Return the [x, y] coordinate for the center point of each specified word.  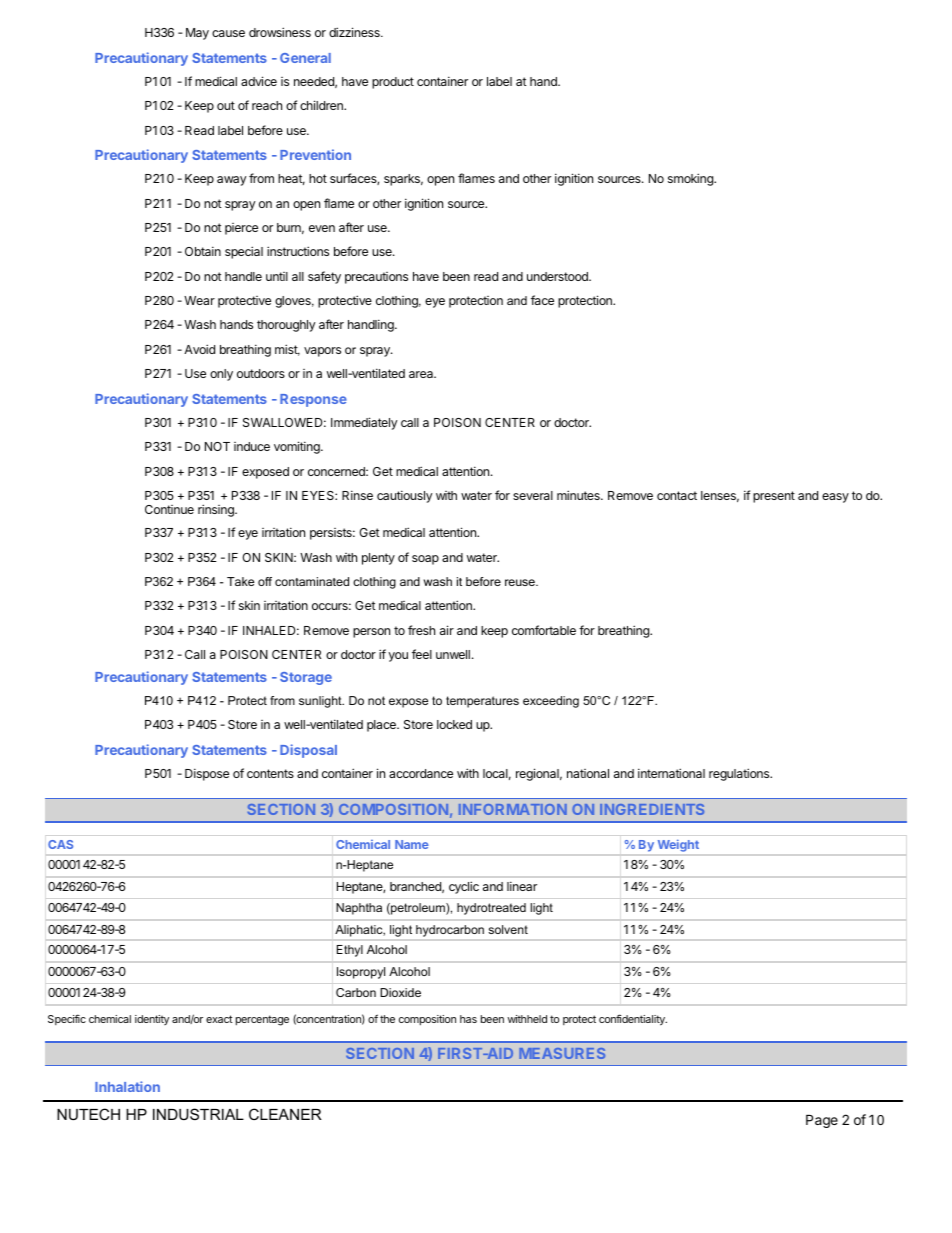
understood [558, 276]
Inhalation [127, 1086]
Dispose [207, 774]
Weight [678, 845]
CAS [60, 844]
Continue [169, 509]
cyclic [464, 887]
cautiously [405, 496]
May [197, 34]
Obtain [203, 251]
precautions [376, 278]
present [774, 497]
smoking [691, 179]
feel [422, 654]
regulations [740, 774]
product [393, 83]
